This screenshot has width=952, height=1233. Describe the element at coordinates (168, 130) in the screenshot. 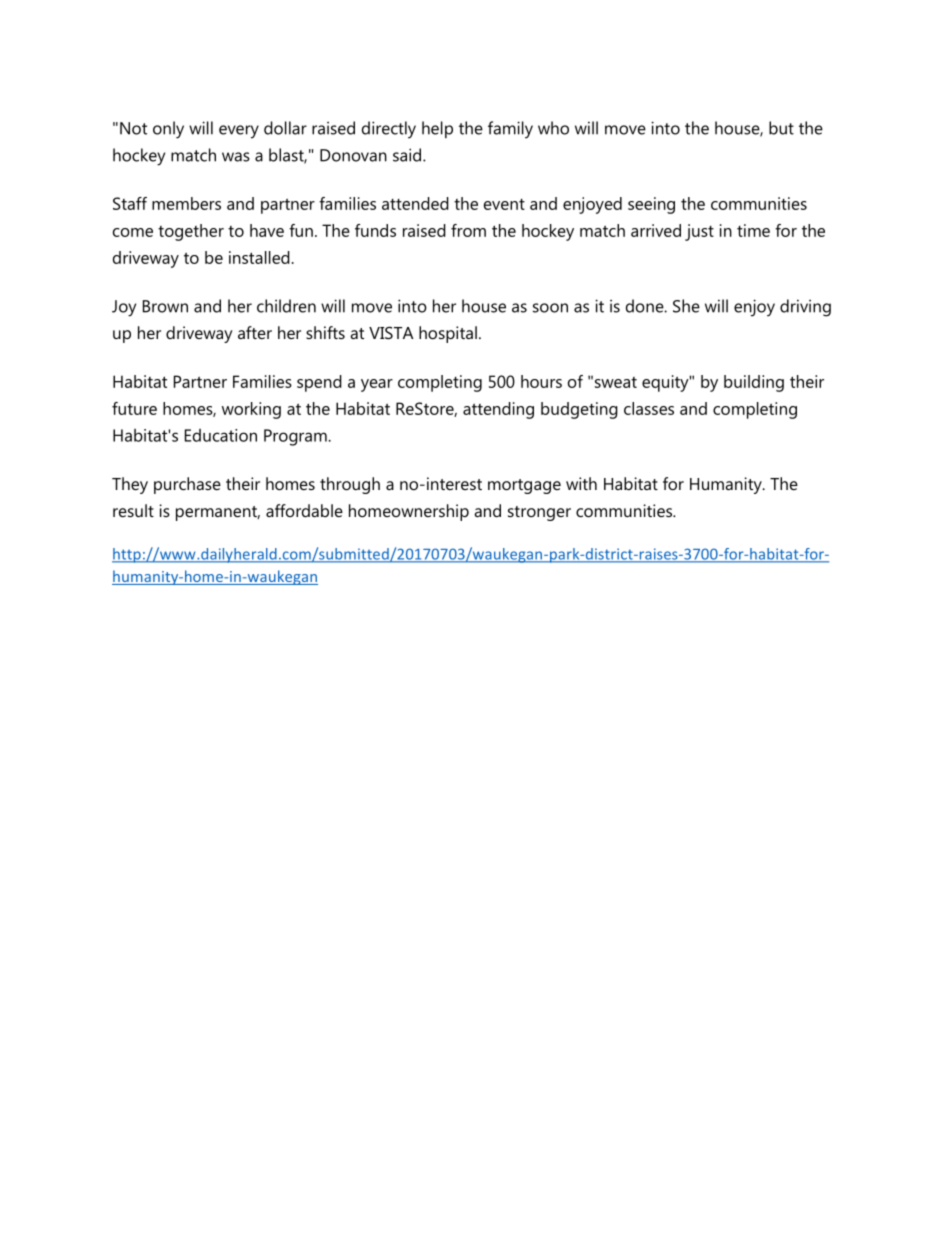

I see `only` at that location.
